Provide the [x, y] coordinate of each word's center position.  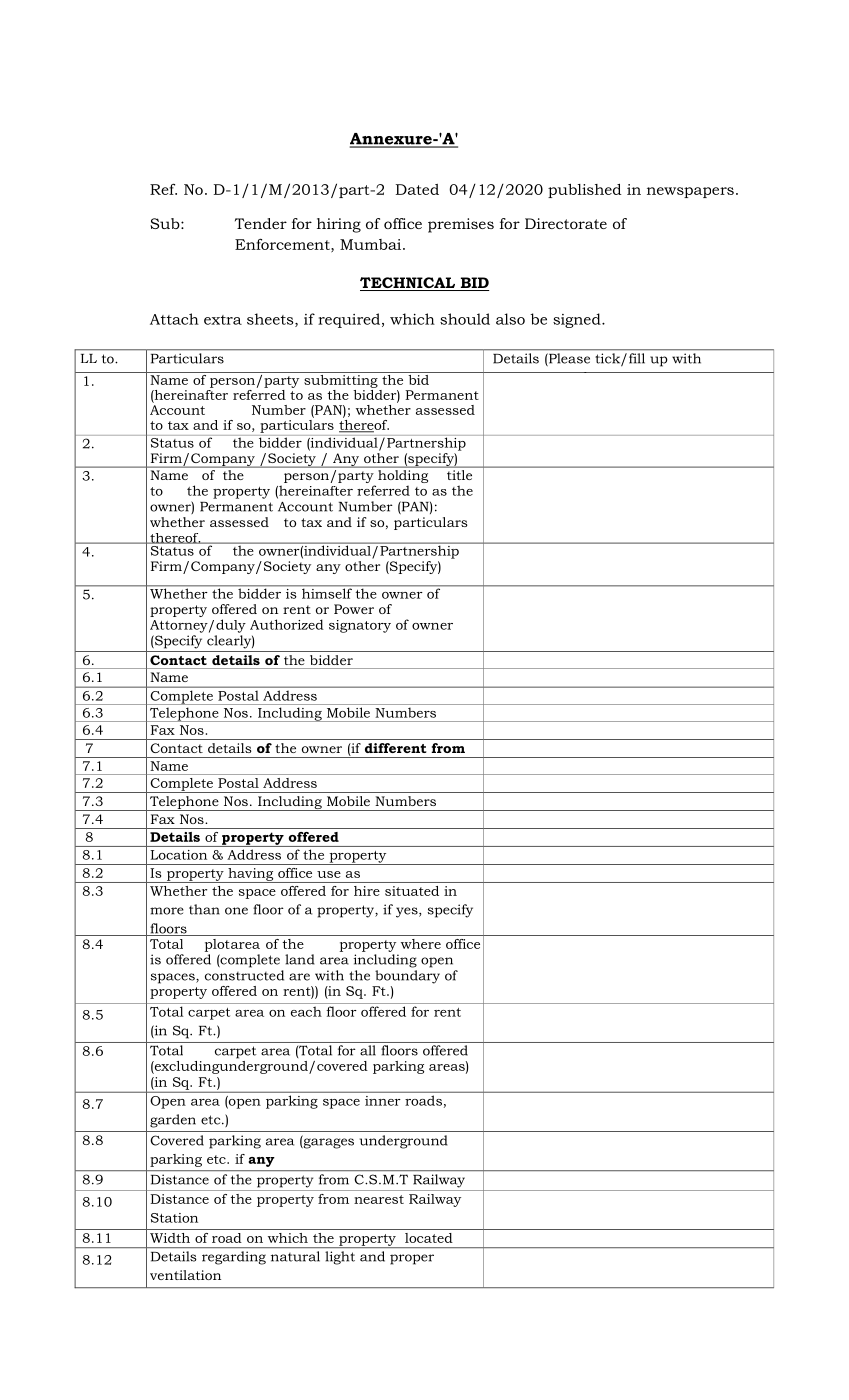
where [421, 944]
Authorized [287, 624]
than [204, 909]
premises [461, 225]
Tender [261, 223]
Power [354, 609]
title [459, 475]
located [429, 1238]
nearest [379, 1199]
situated [412, 891]
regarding [234, 1258]
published [585, 191]
